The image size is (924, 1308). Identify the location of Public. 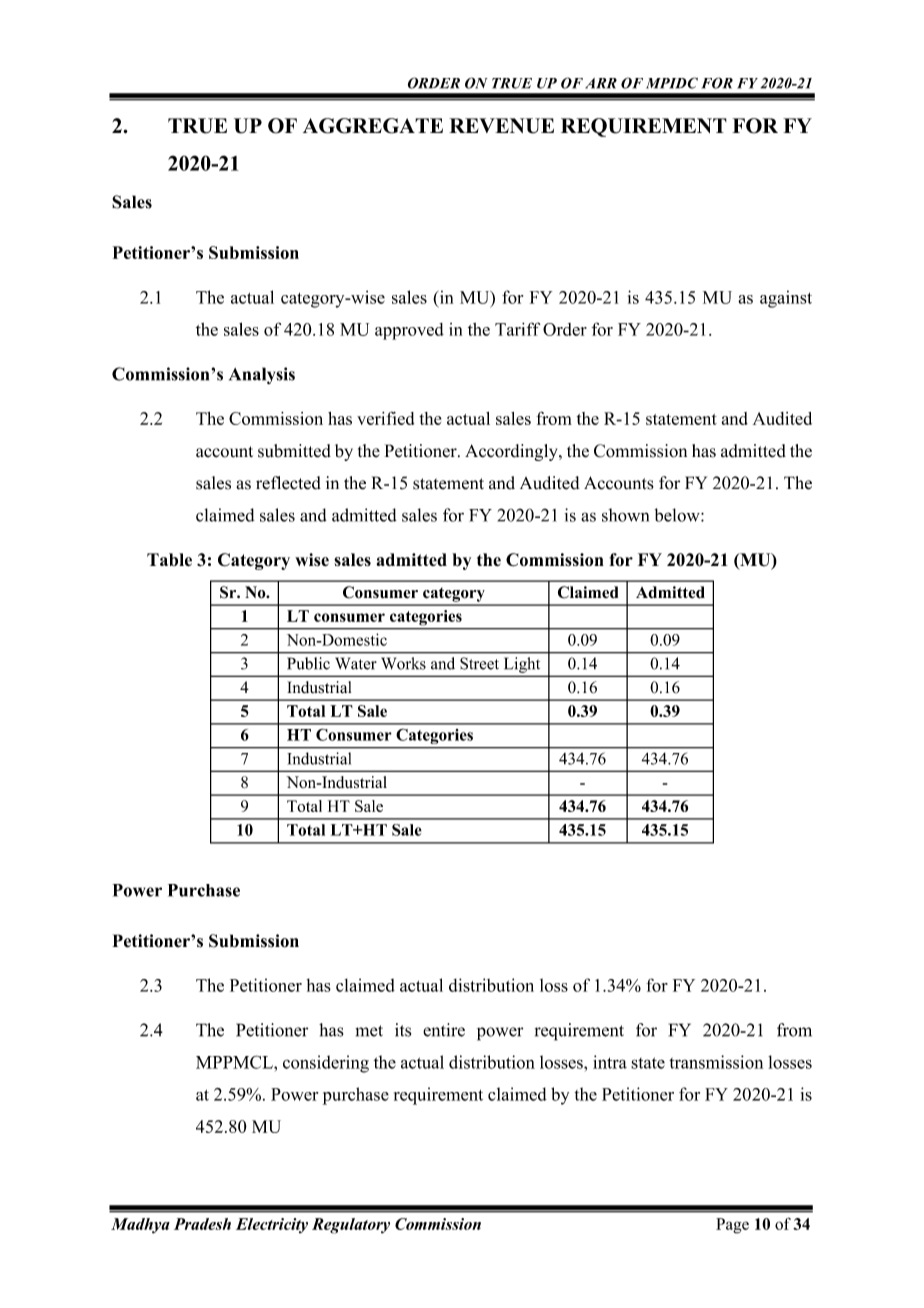
(308, 663).
